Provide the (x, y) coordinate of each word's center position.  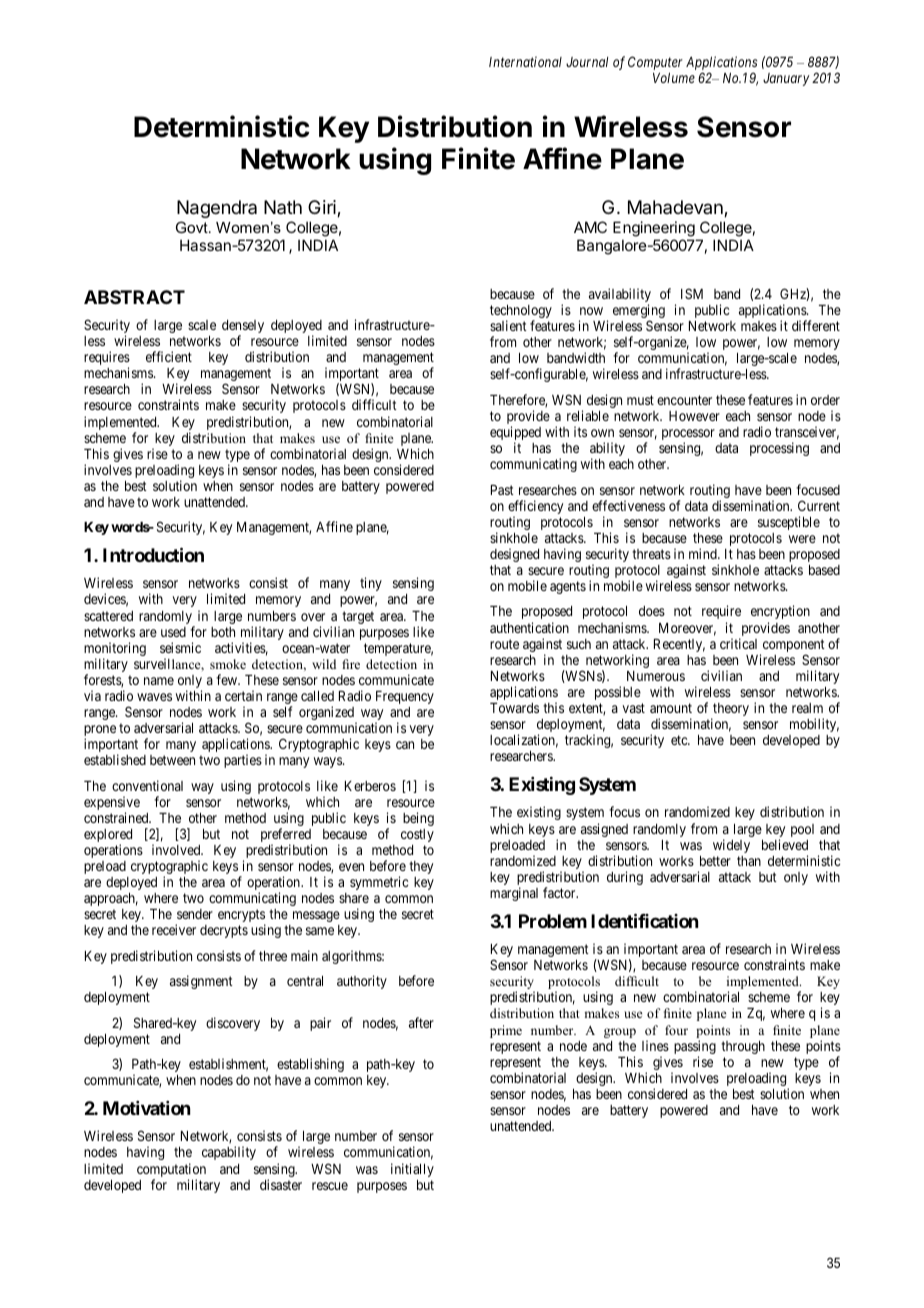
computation (171, 1171)
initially (412, 1170)
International (525, 61)
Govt (193, 227)
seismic (180, 647)
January (786, 79)
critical (738, 643)
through (743, 1047)
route (504, 644)
